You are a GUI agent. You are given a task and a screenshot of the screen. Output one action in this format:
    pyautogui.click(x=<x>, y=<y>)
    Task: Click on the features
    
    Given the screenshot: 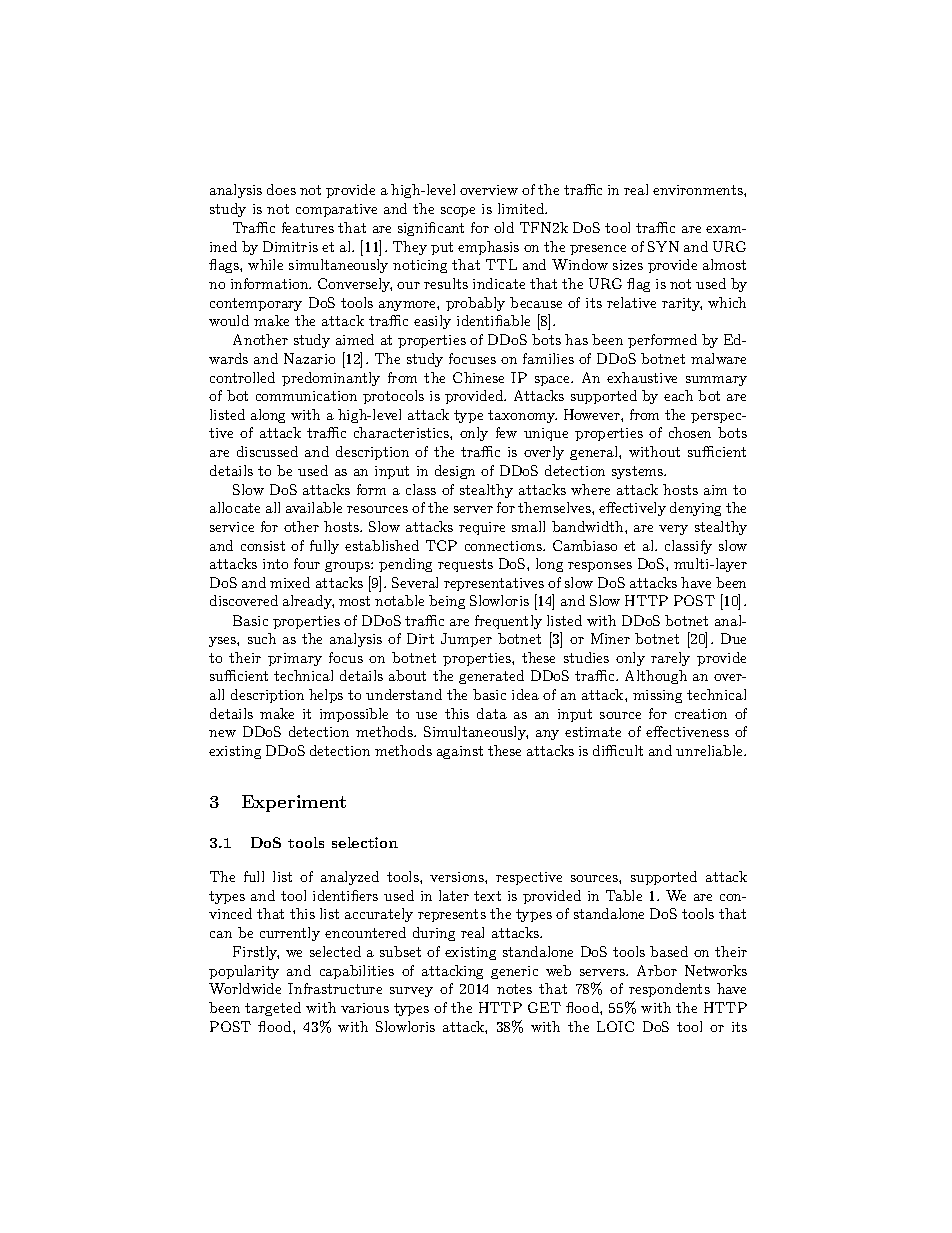 What is the action you would take?
    pyautogui.click(x=308, y=227)
